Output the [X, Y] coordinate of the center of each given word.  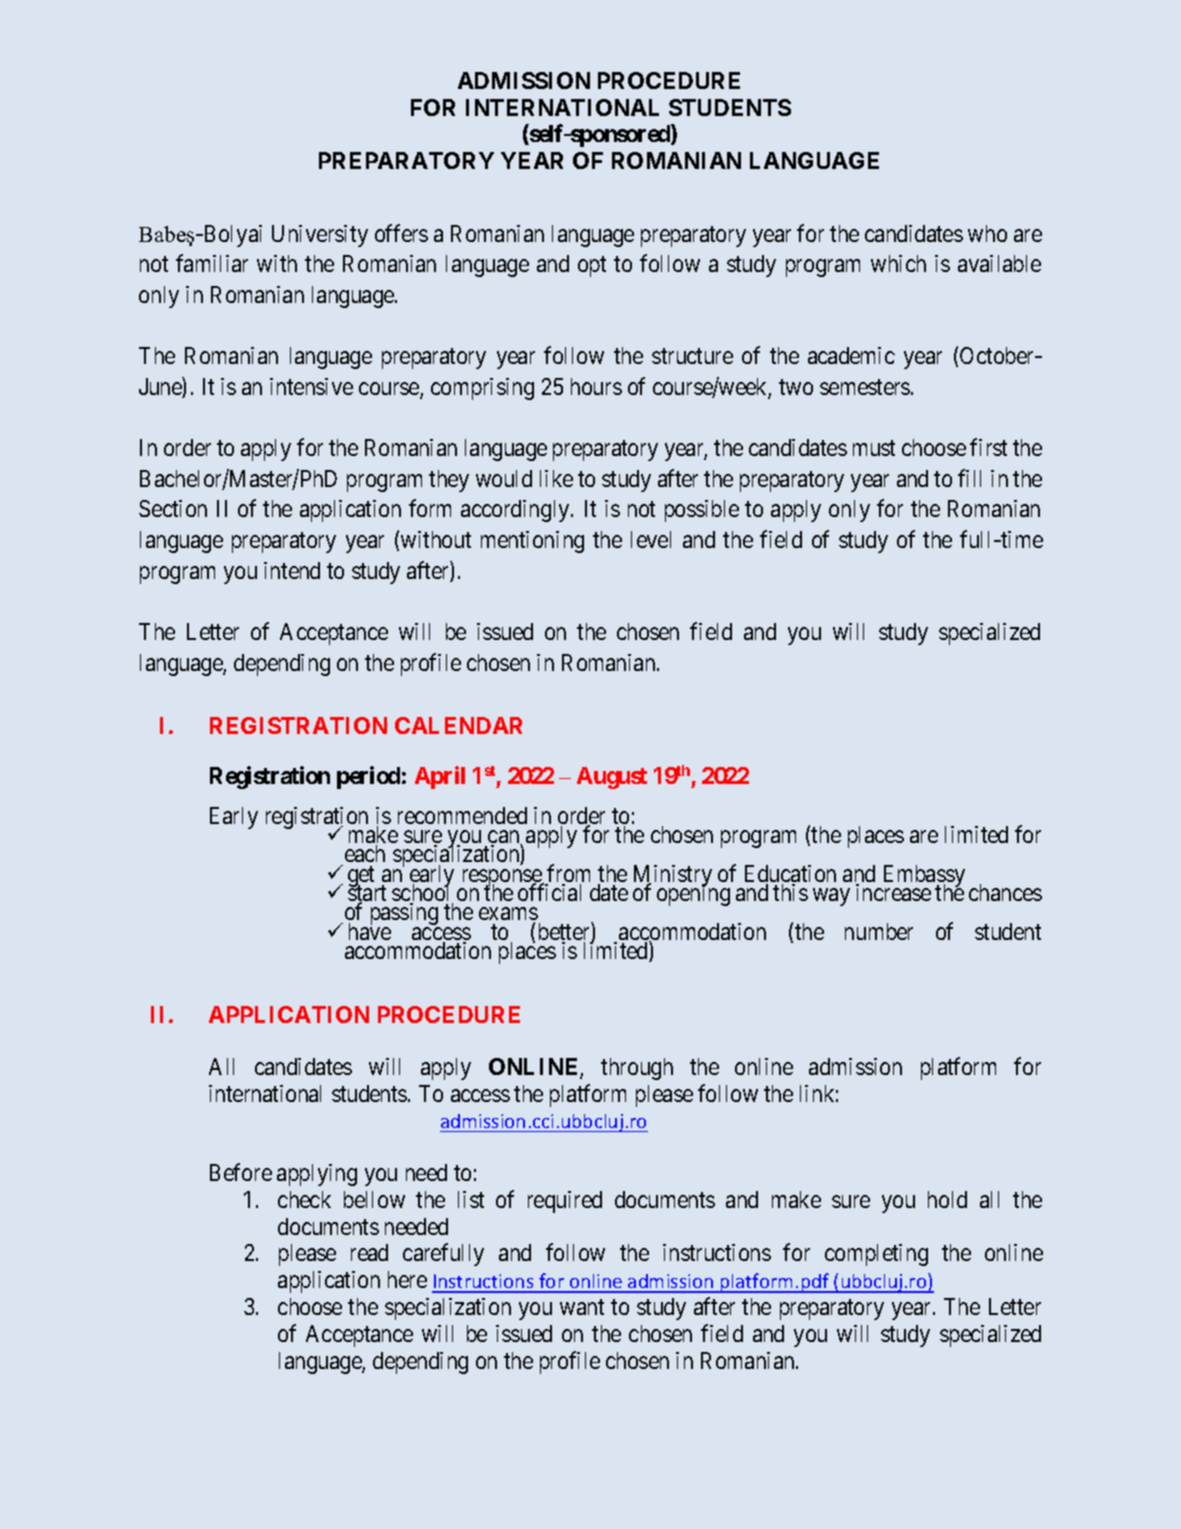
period [368, 777]
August [612, 778]
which [898, 263]
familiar [212, 263]
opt [592, 267]
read [369, 1252]
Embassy [922, 877]
